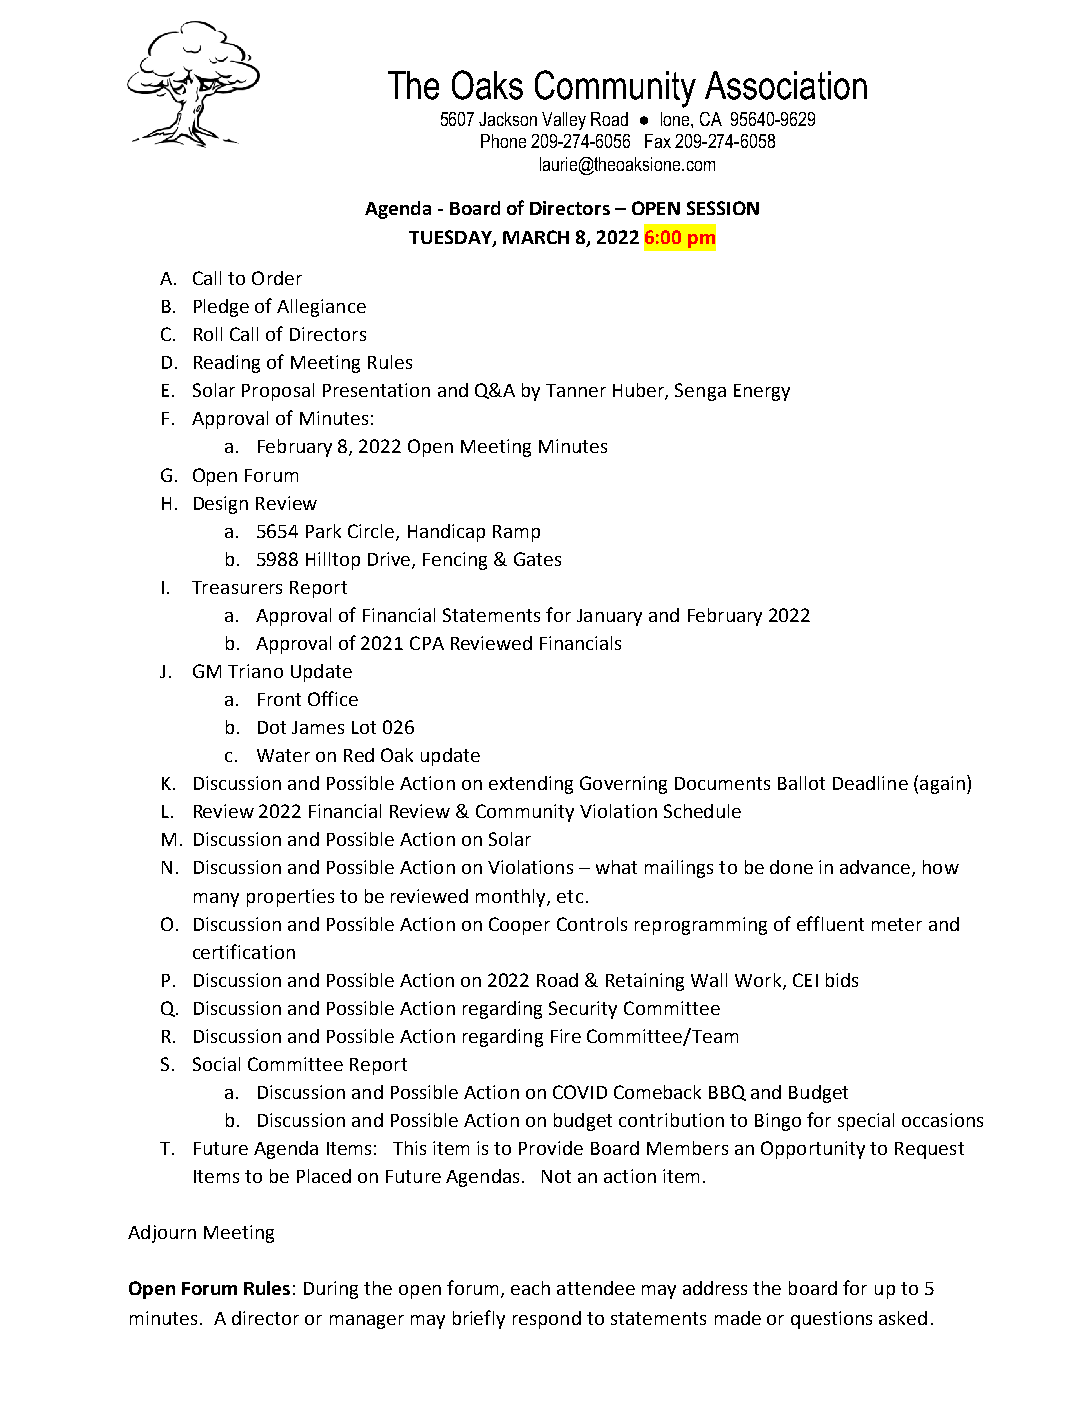 The height and width of the screenshot is (1406, 1087). Describe the element at coordinates (762, 392) in the screenshot. I see `Energy` at that location.
